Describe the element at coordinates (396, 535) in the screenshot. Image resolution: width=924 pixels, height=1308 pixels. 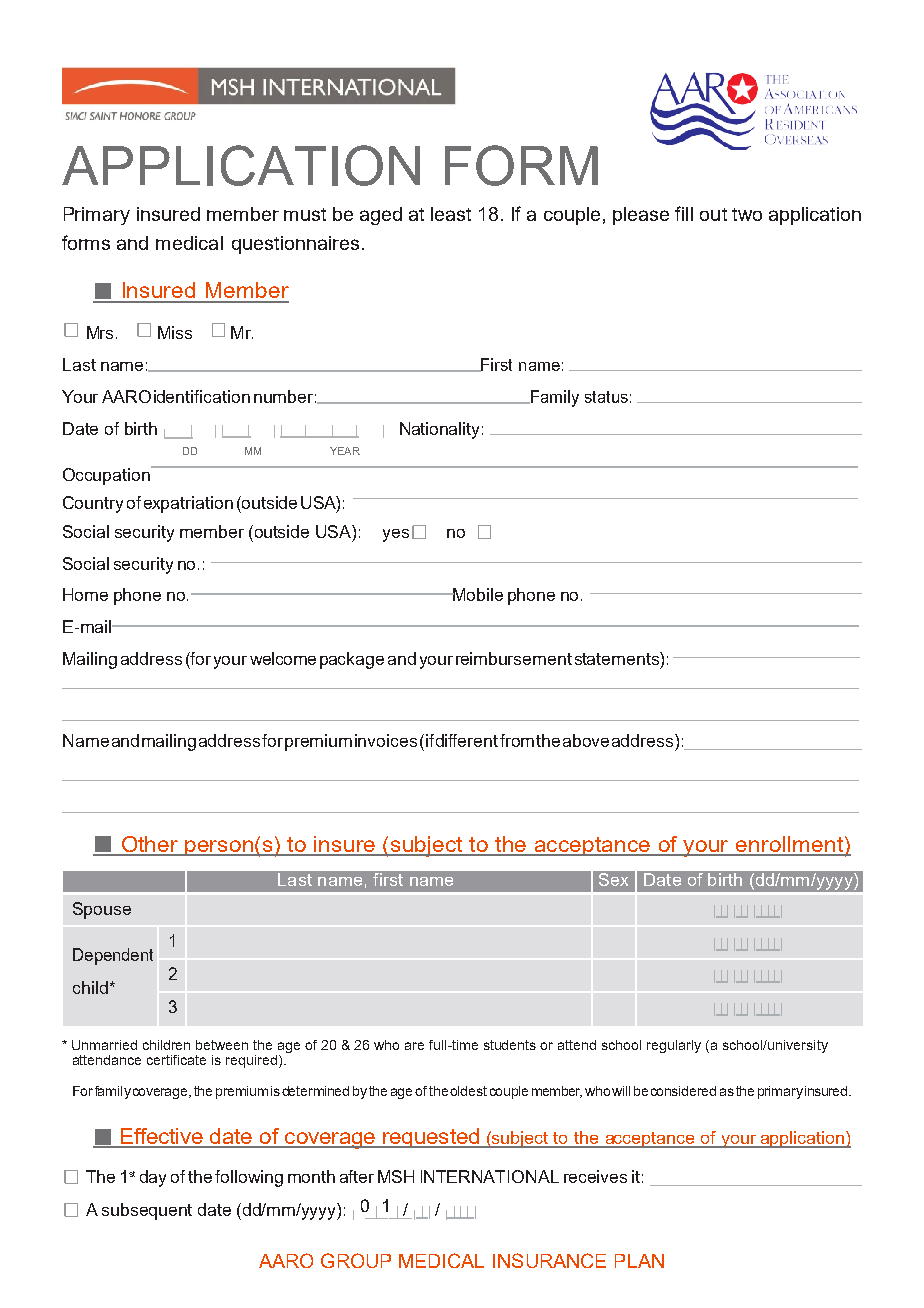
I see `yes` at that location.
